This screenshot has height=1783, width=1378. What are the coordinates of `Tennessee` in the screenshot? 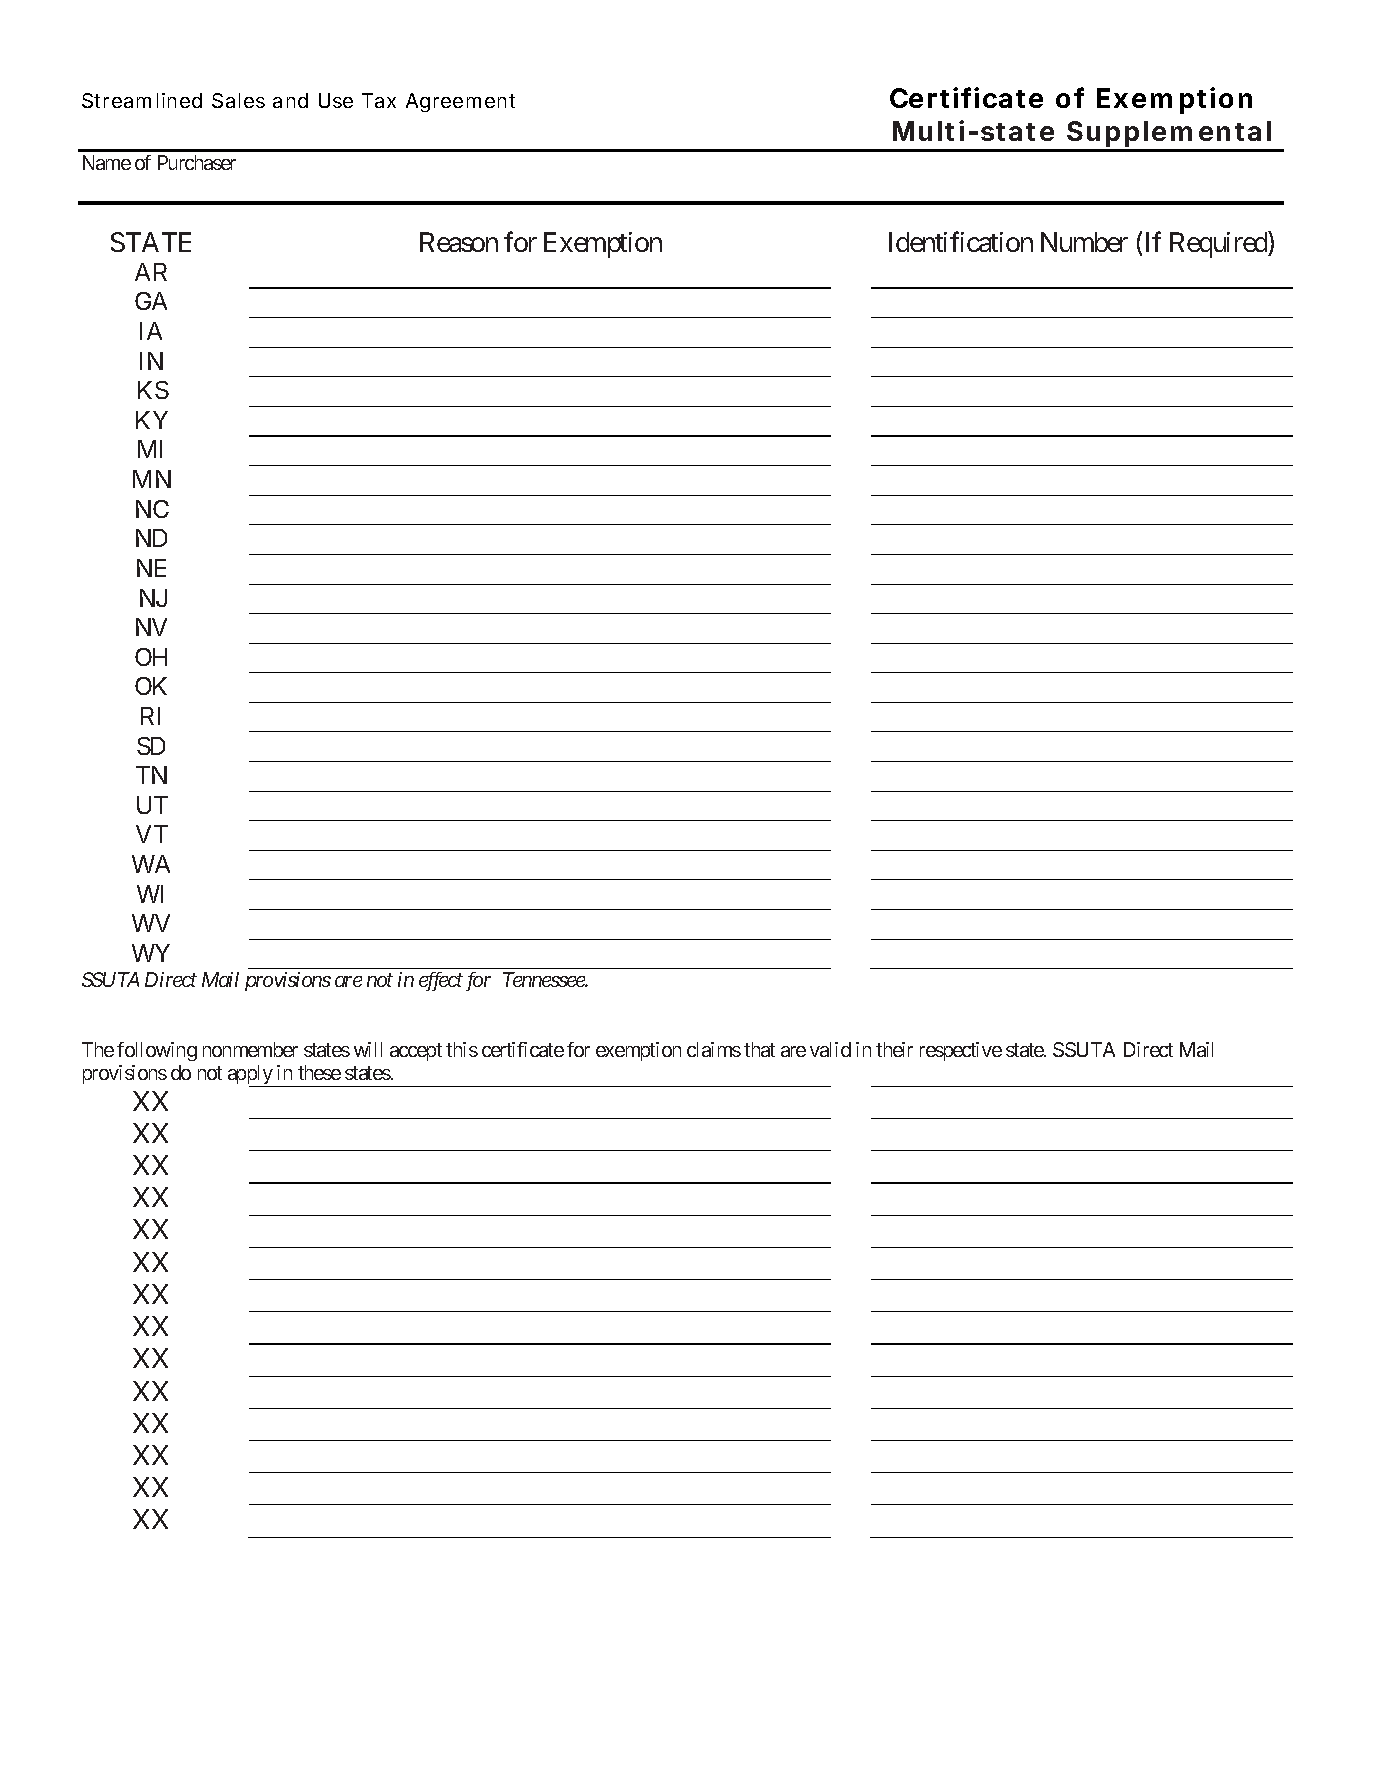 It's located at (544, 979).
